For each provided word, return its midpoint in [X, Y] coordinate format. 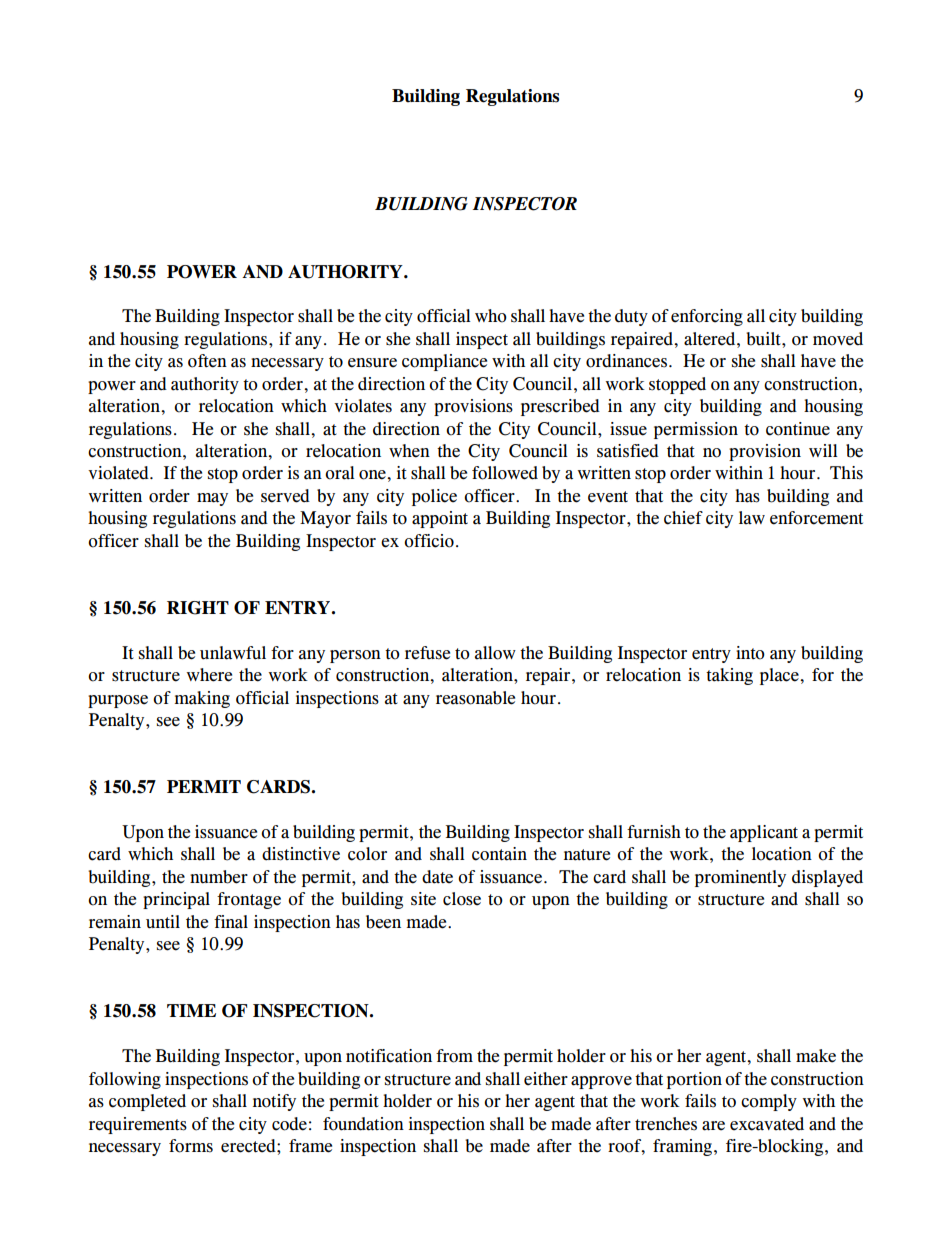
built [764, 339]
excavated [767, 1124]
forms [191, 1146]
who [491, 316]
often [207, 361]
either [546, 1079]
